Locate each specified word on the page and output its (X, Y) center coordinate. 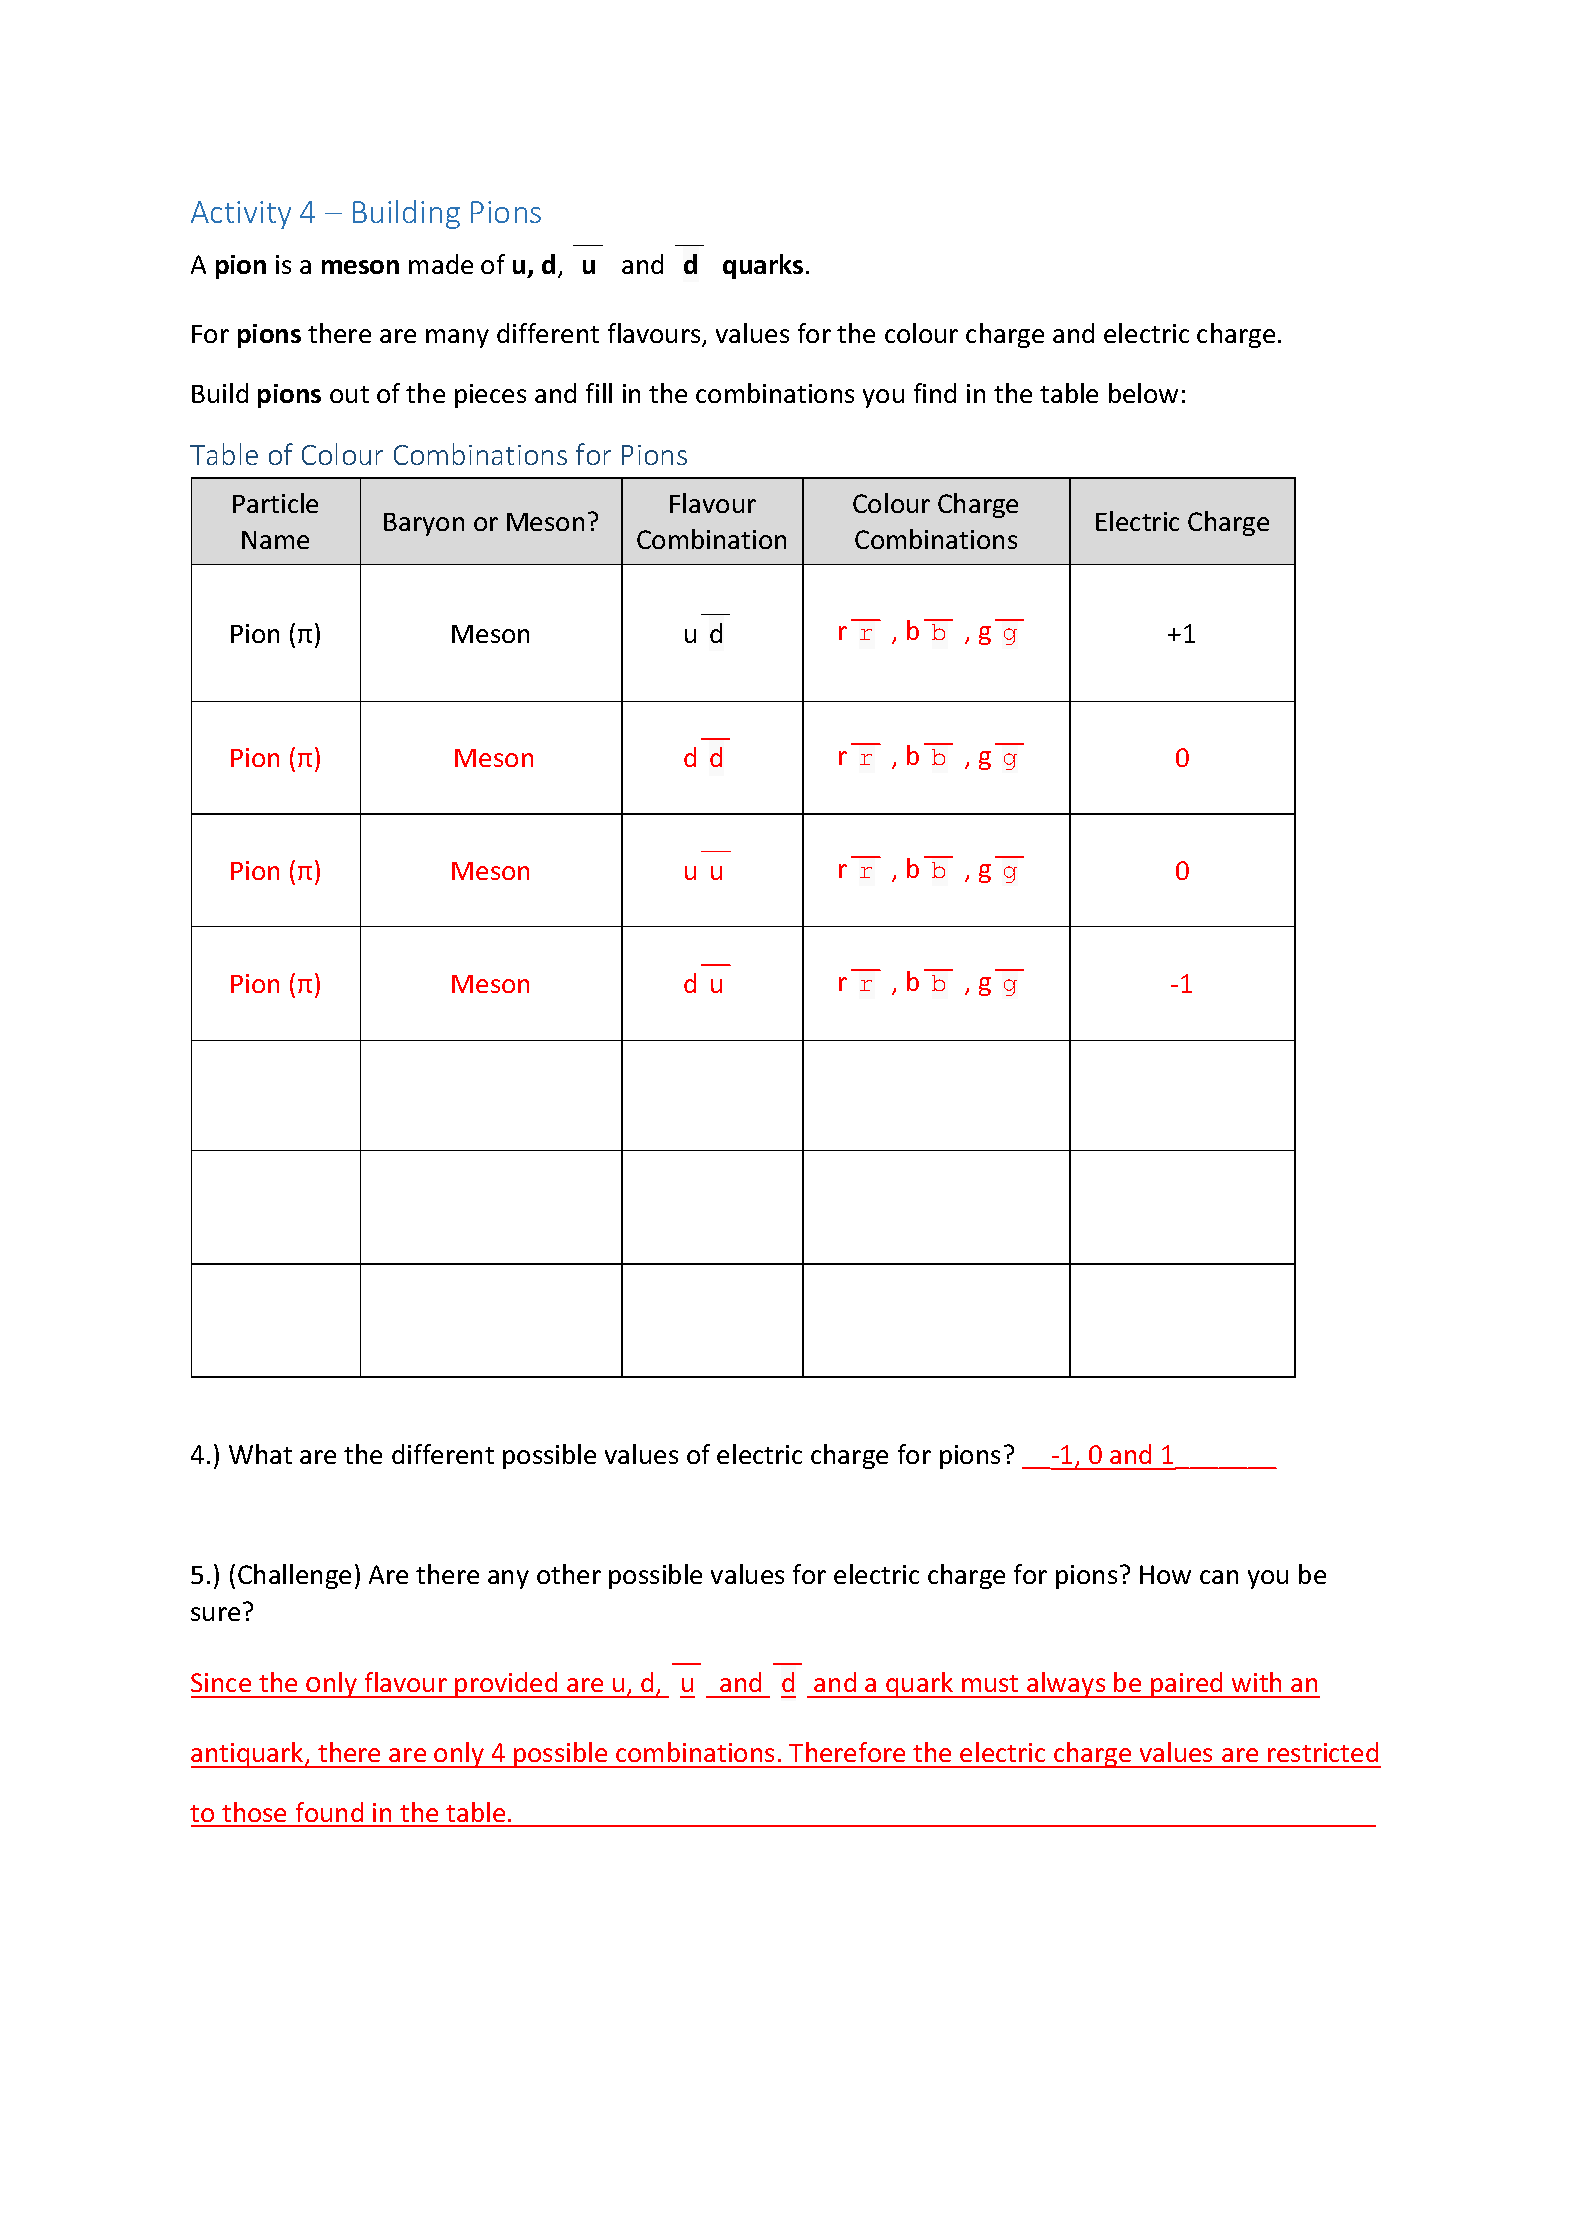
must (990, 1683)
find (935, 393)
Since (221, 1682)
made (441, 264)
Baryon (424, 524)
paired (1187, 1685)
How (1165, 1574)
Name (275, 540)
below (1143, 393)
